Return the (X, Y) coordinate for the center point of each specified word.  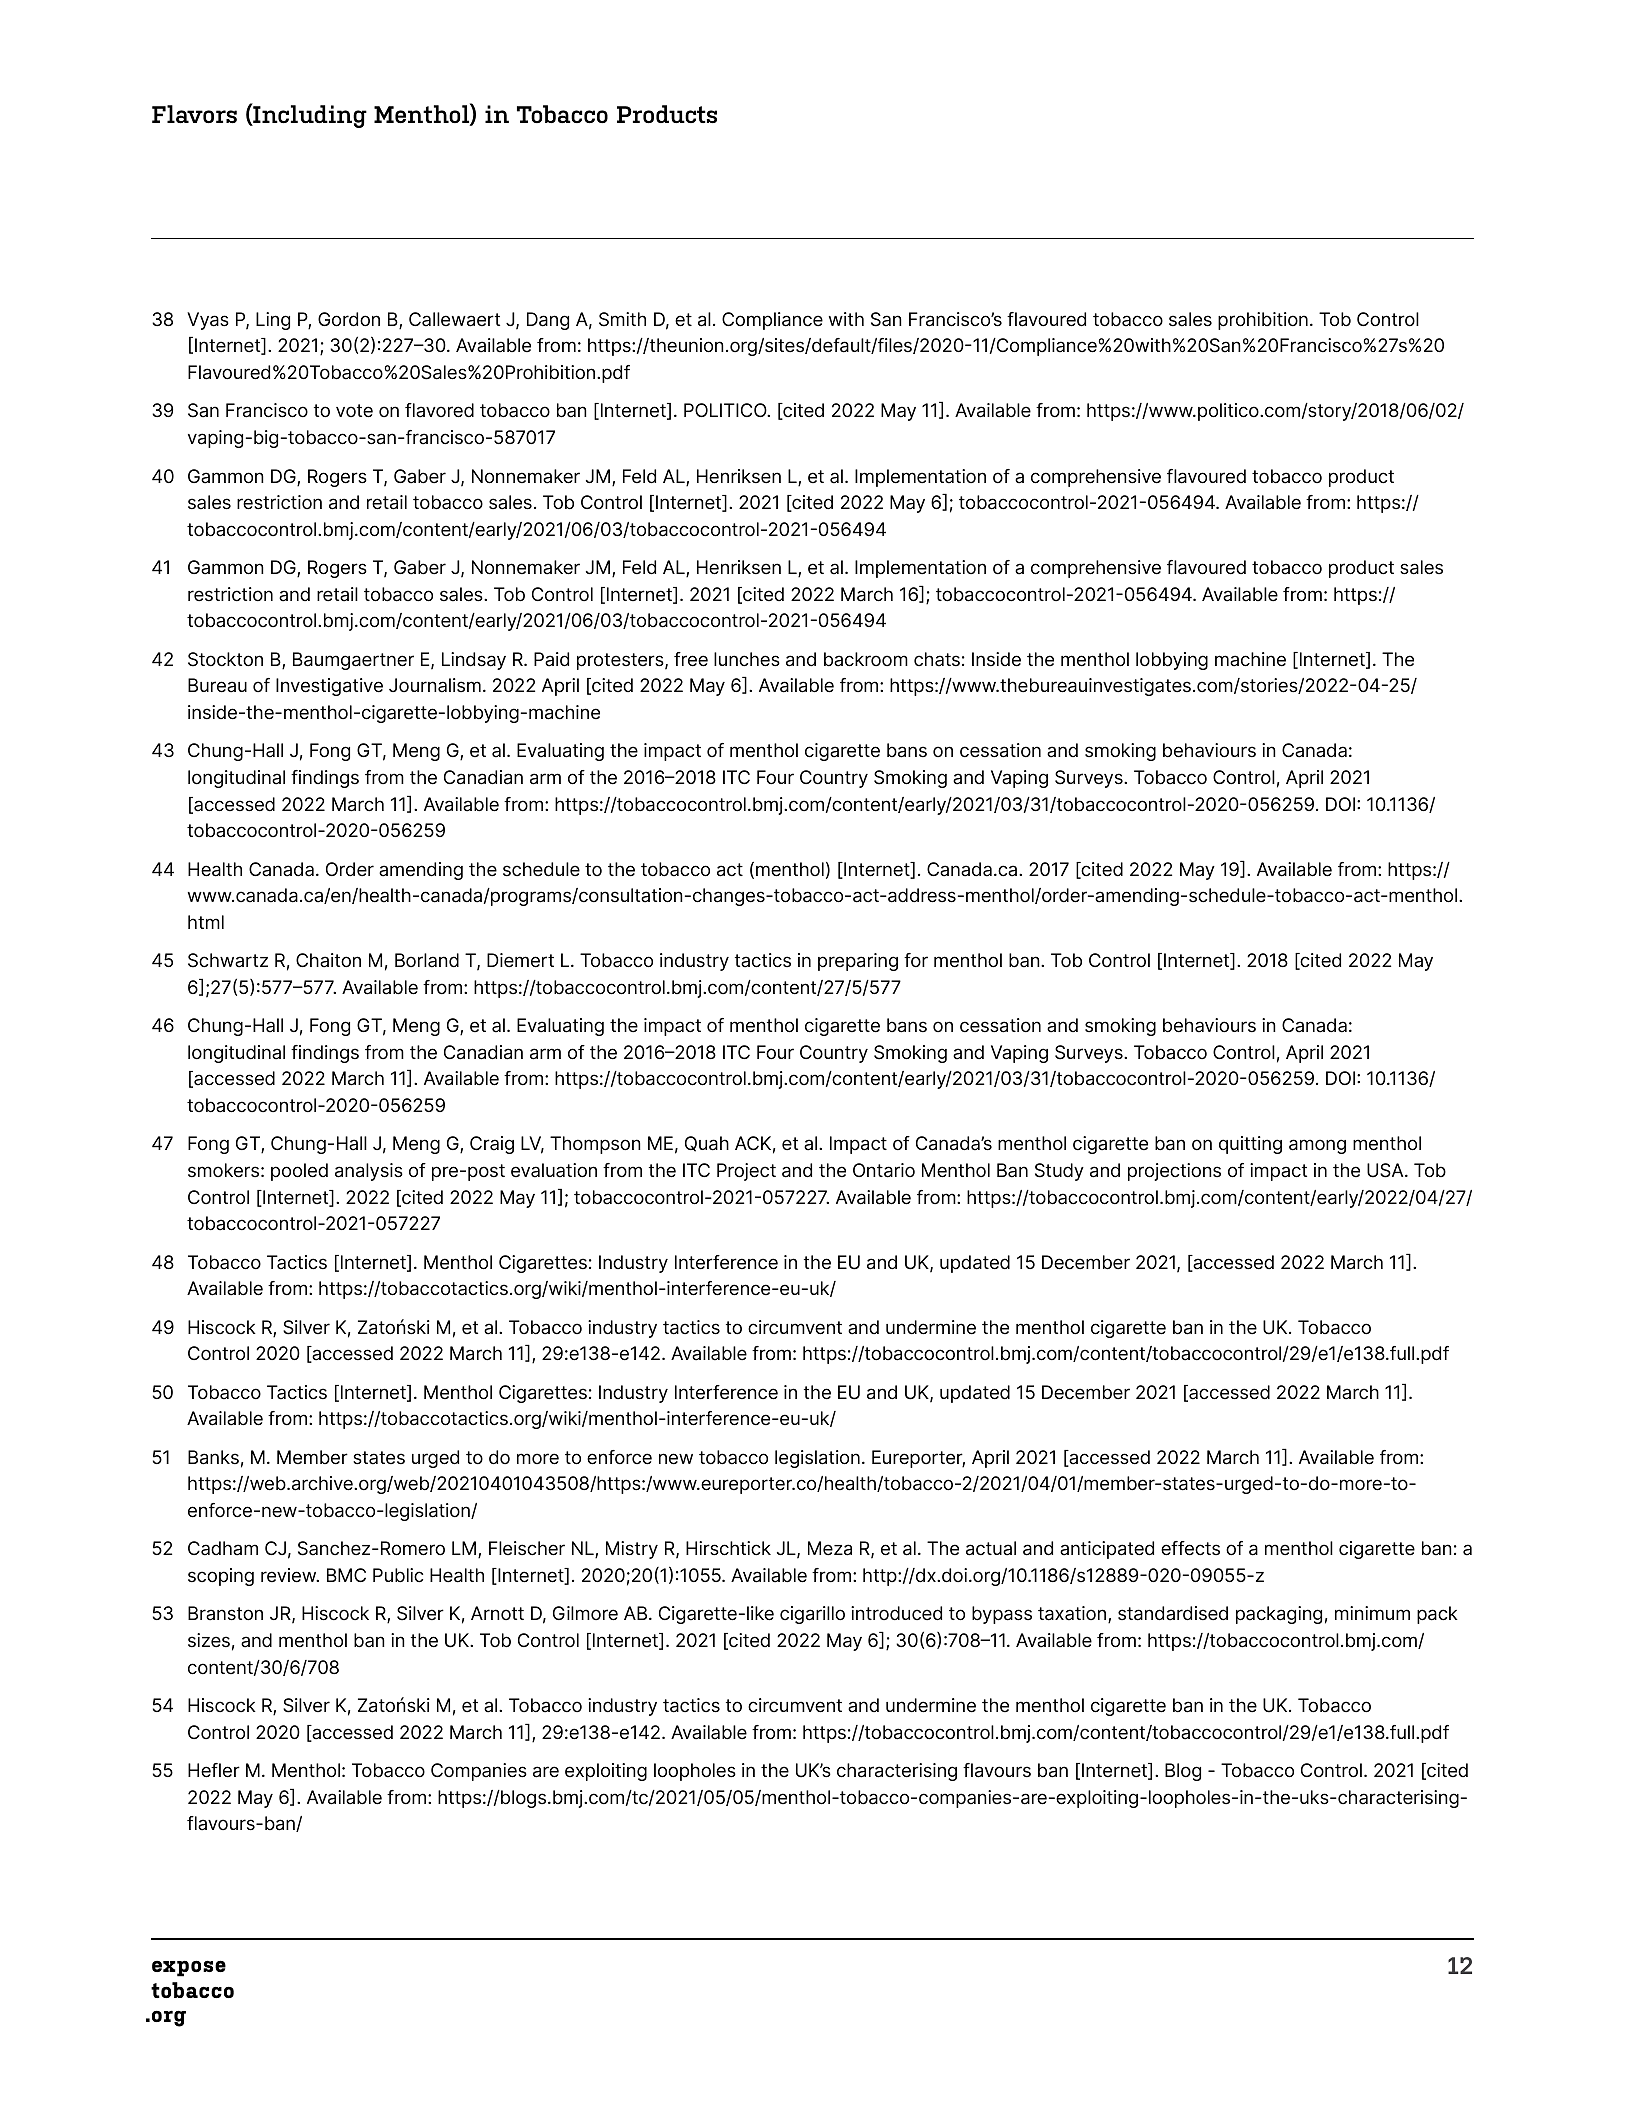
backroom (866, 659)
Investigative (329, 687)
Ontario (884, 1170)
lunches (747, 659)
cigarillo (812, 1615)
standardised (1173, 1613)
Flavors (194, 114)
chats (937, 659)
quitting (1250, 1145)
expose (189, 1968)
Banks (213, 1457)
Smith (622, 319)
